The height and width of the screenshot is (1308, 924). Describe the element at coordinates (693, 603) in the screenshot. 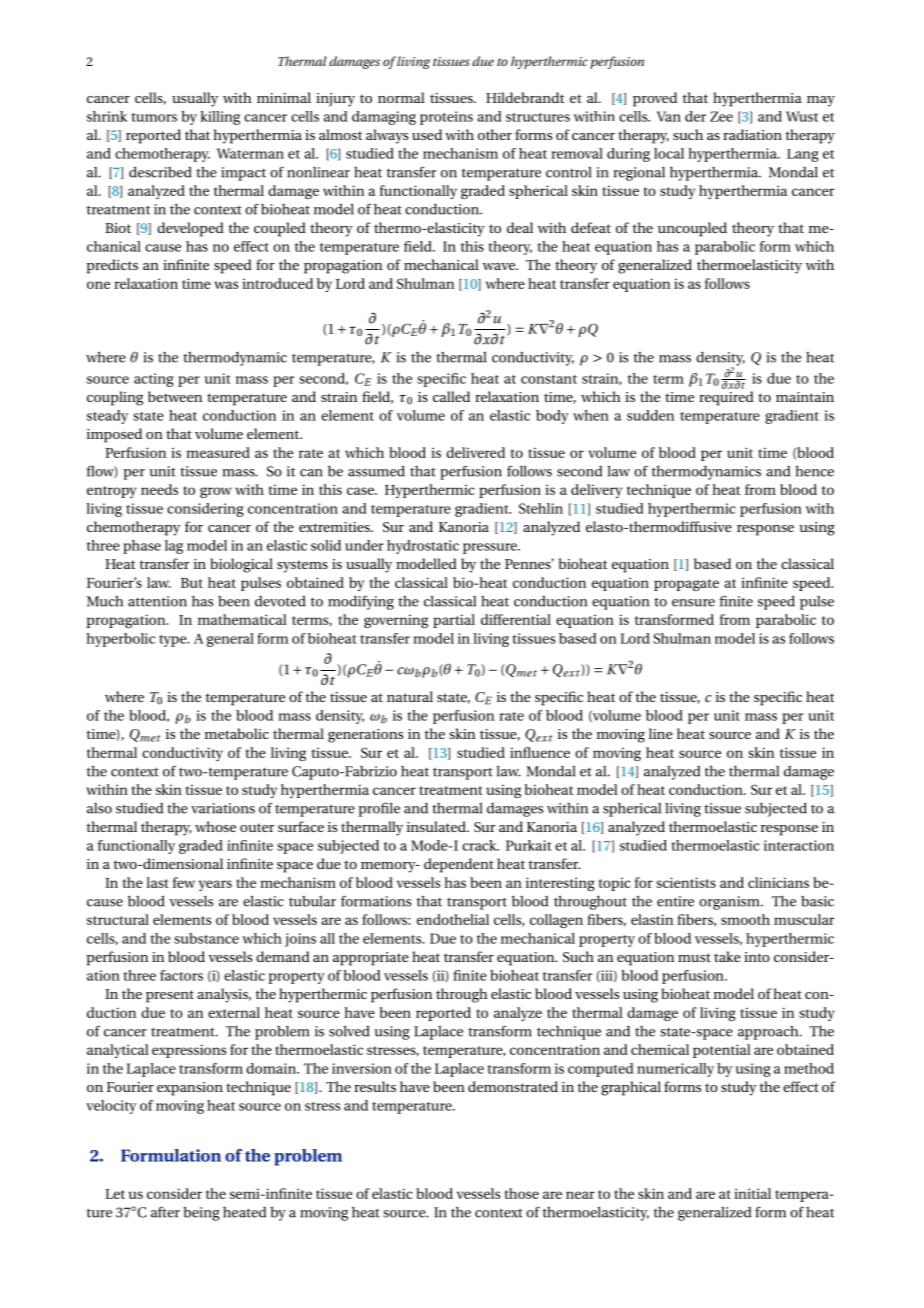

I see `ensure` at that location.
